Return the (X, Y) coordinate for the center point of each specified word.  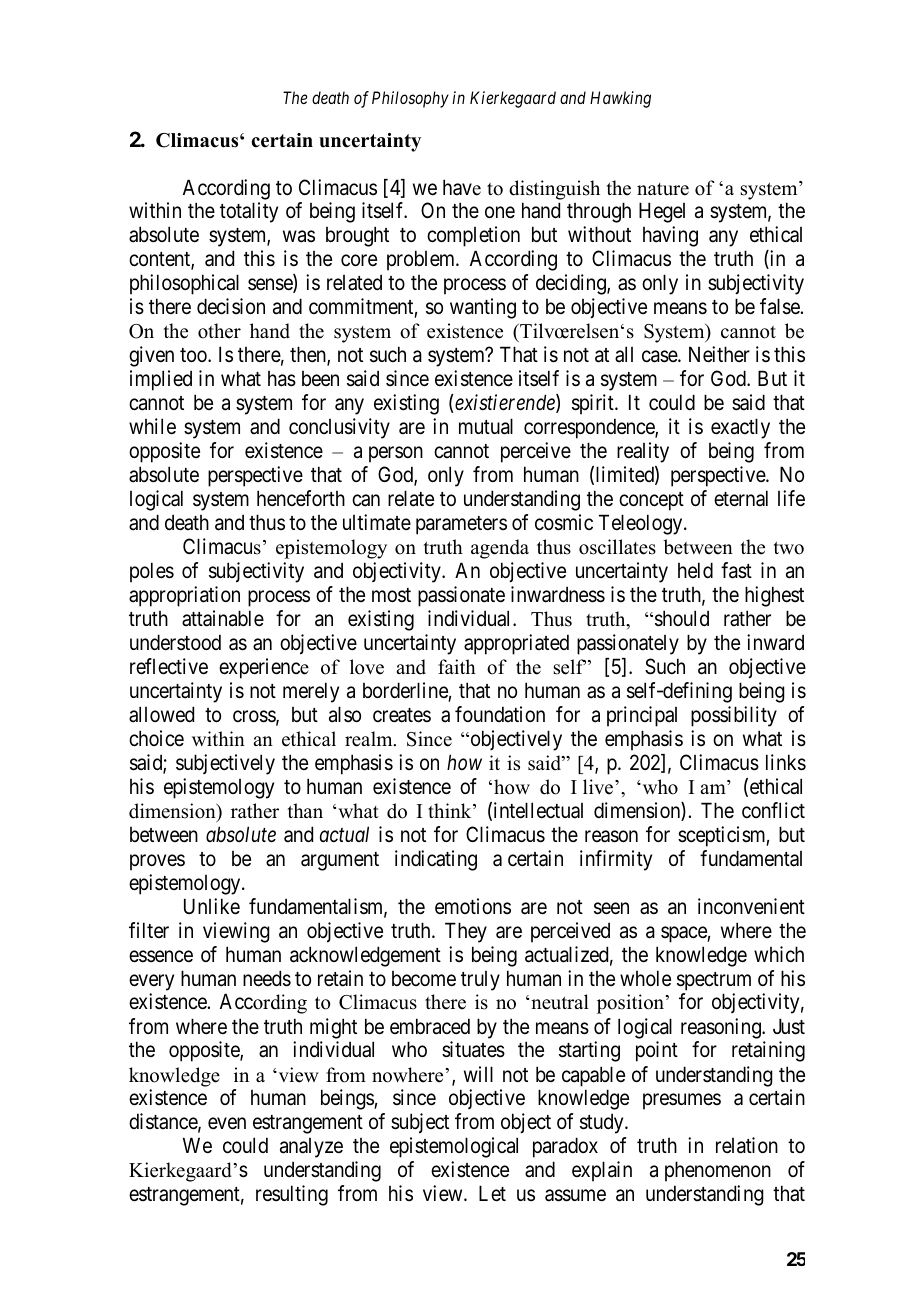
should (682, 618)
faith (457, 666)
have (462, 187)
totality (249, 212)
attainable (223, 618)
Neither (719, 354)
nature (663, 189)
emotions (473, 906)
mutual (486, 426)
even (227, 1124)
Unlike (212, 906)
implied (161, 380)
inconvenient (751, 906)
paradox (565, 1147)
